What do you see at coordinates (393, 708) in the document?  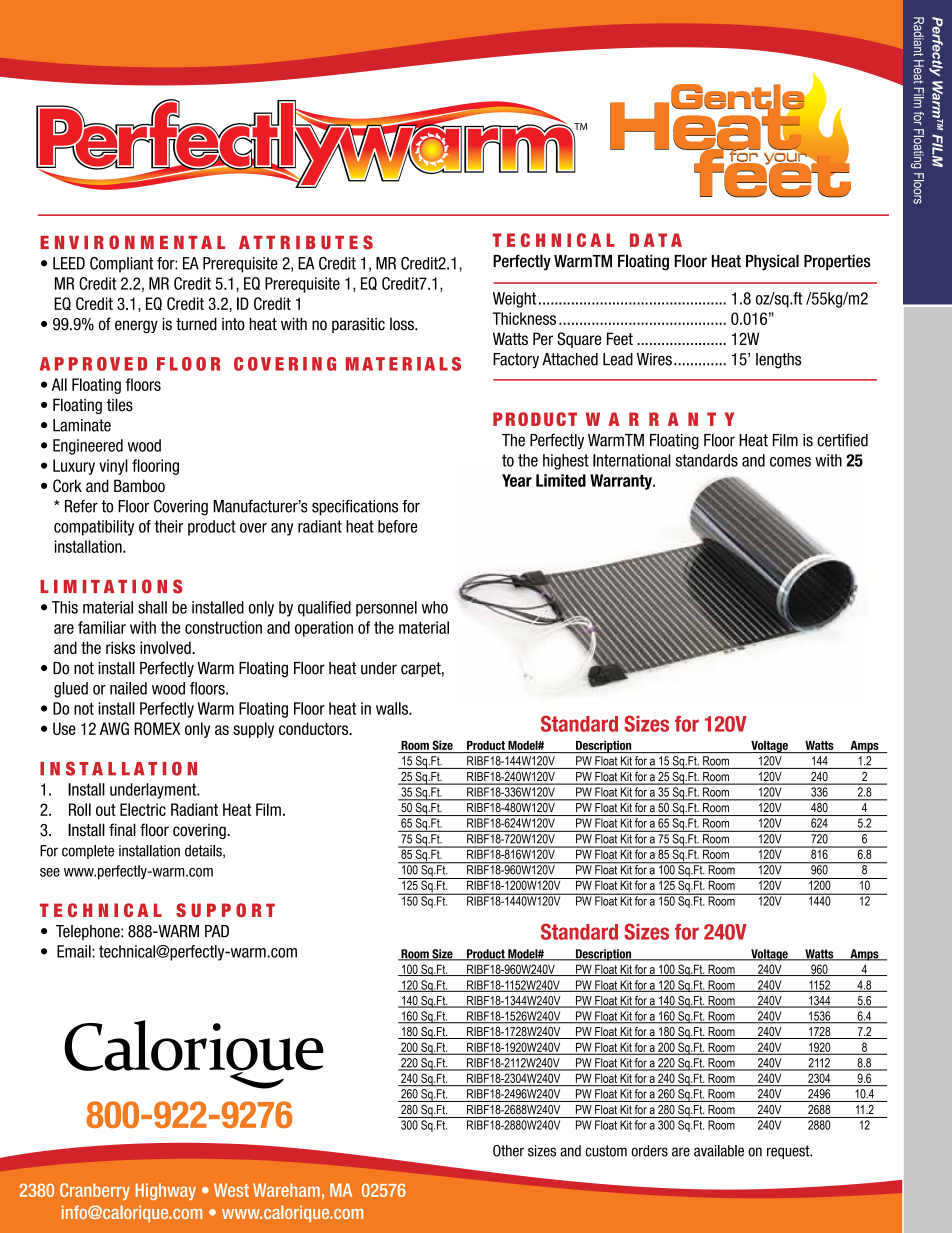 I see `walls` at bounding box center [393, 708].
